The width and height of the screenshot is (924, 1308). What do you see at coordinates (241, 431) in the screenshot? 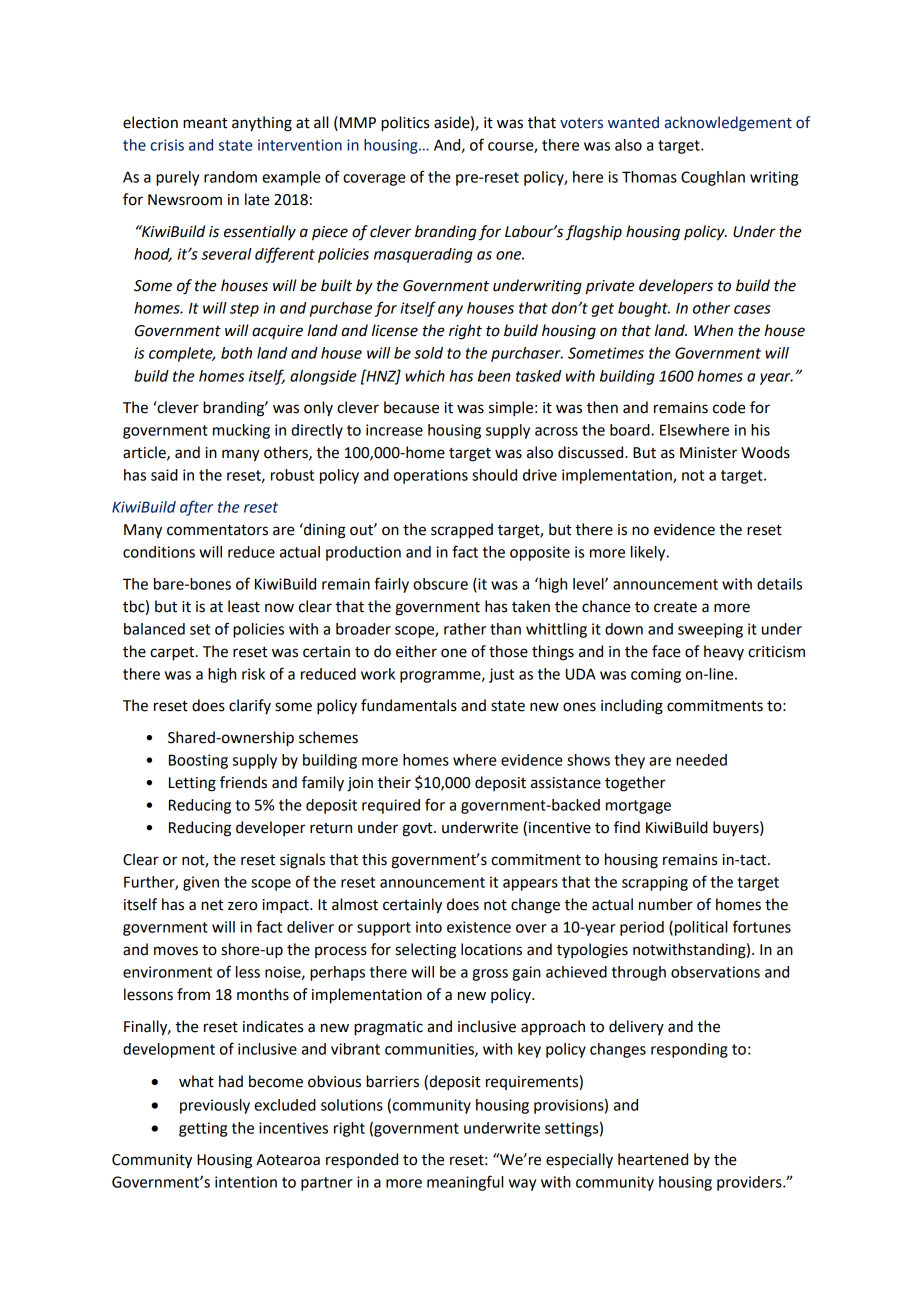
I see `mucking` at bounding box center [241, 431].
